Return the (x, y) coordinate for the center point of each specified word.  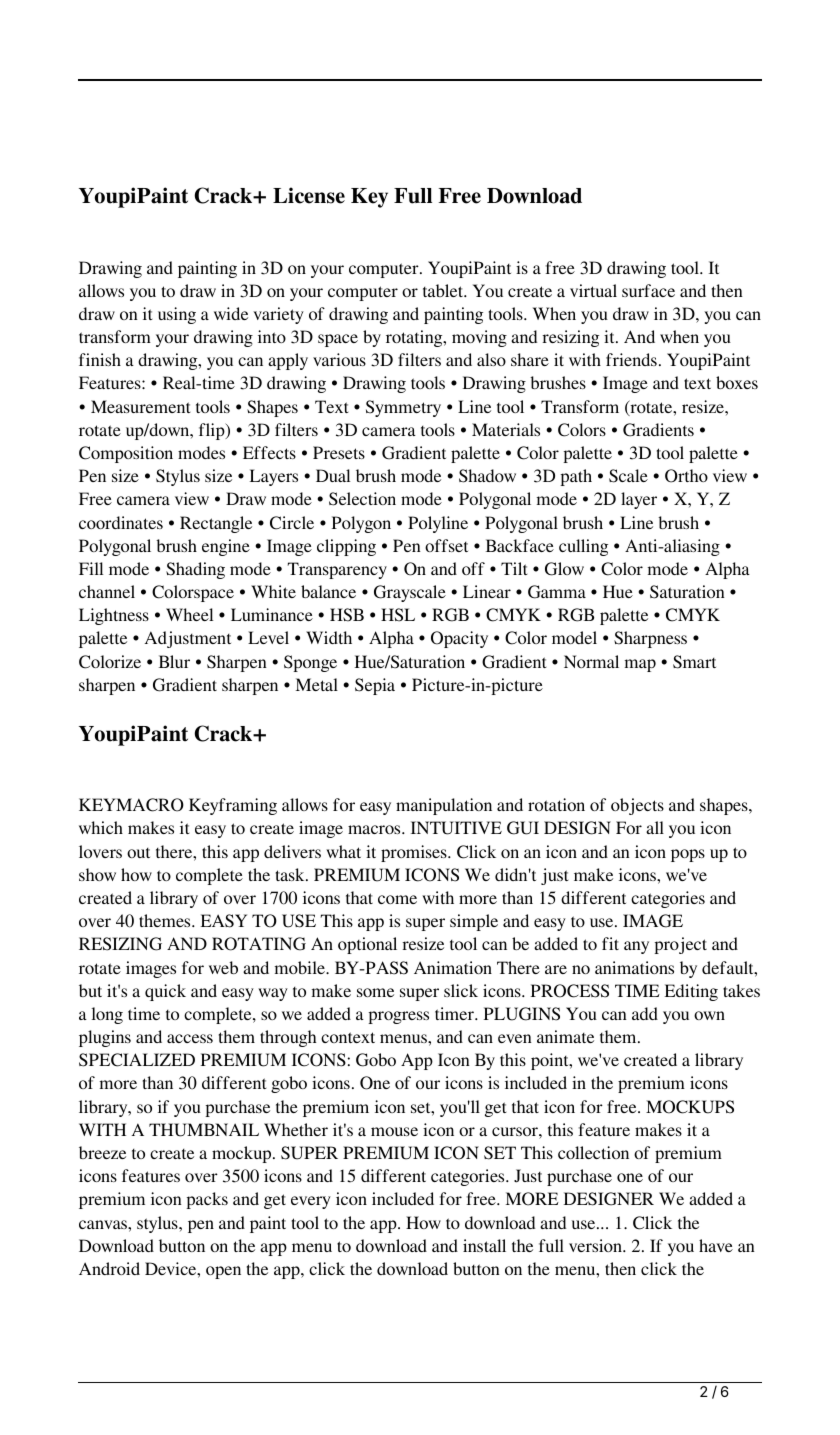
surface (648, 290)
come (397, 899)
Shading (195, 570)
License (309, 195)
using (177, 315)
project (680, 945)
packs (207, 1200)
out (138, 853)
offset (446, 545)
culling (583, 547)
